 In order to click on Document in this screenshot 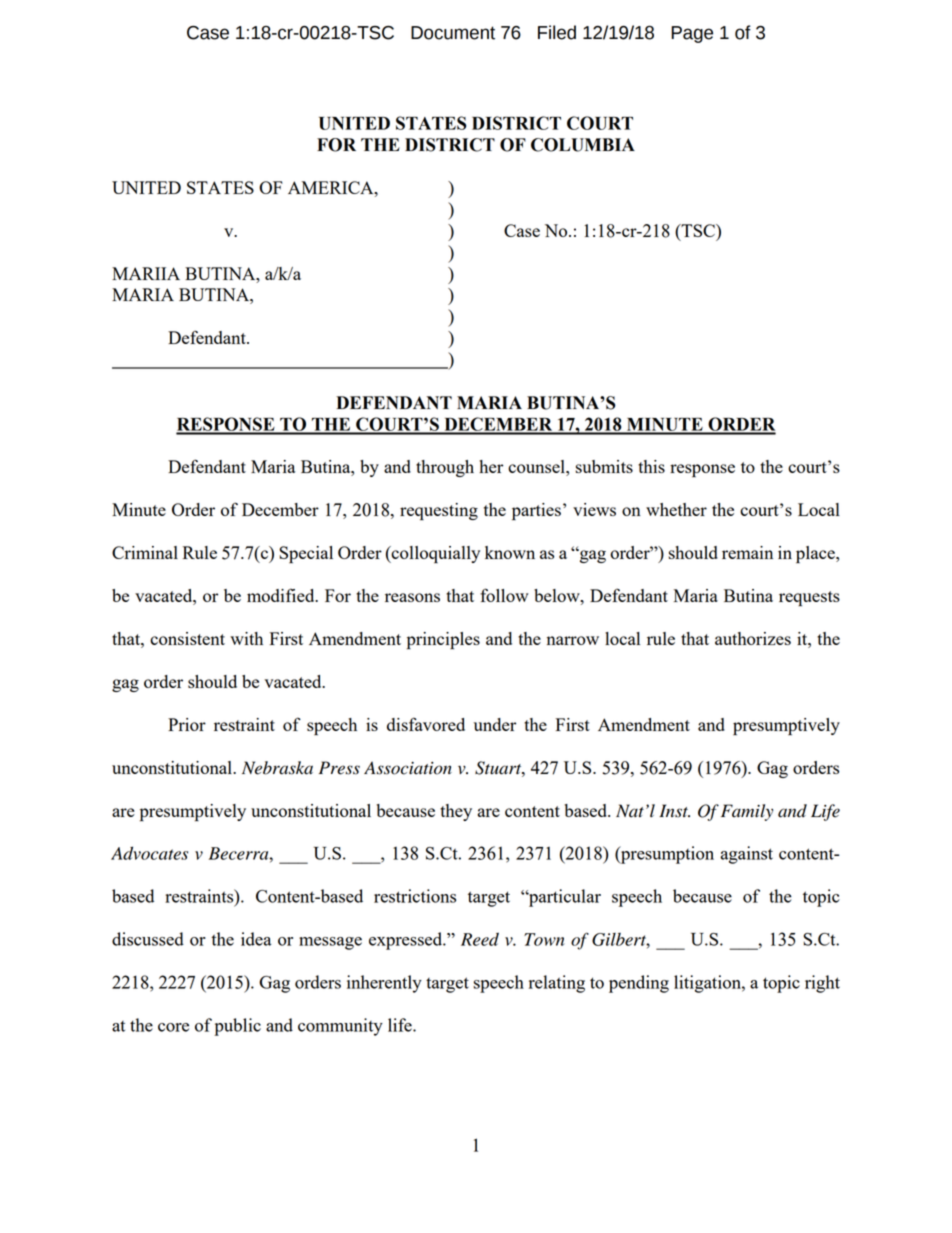, I will do `click(453, 33)`.
